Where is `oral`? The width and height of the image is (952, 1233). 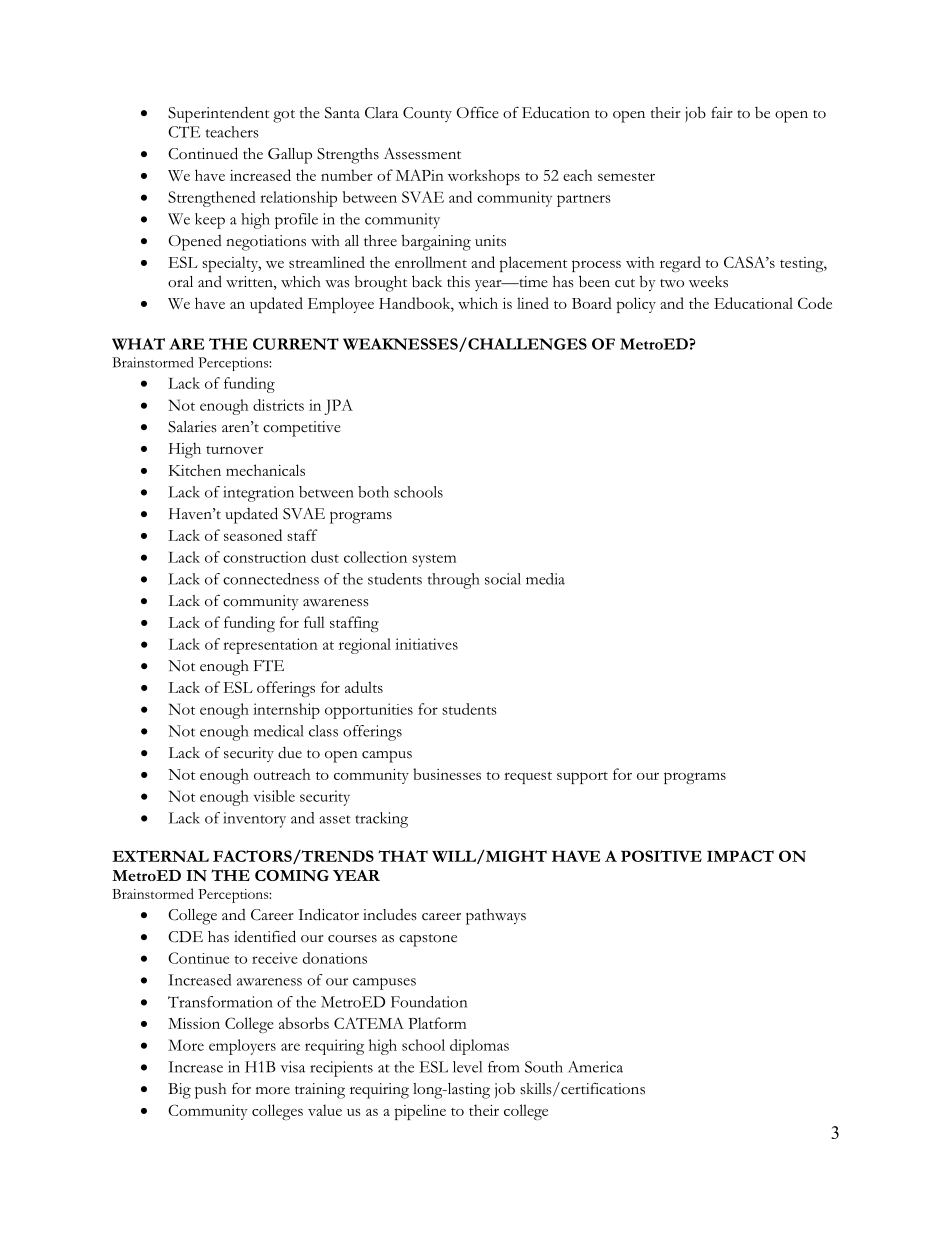 oral is located at coordinates (180, 282).
